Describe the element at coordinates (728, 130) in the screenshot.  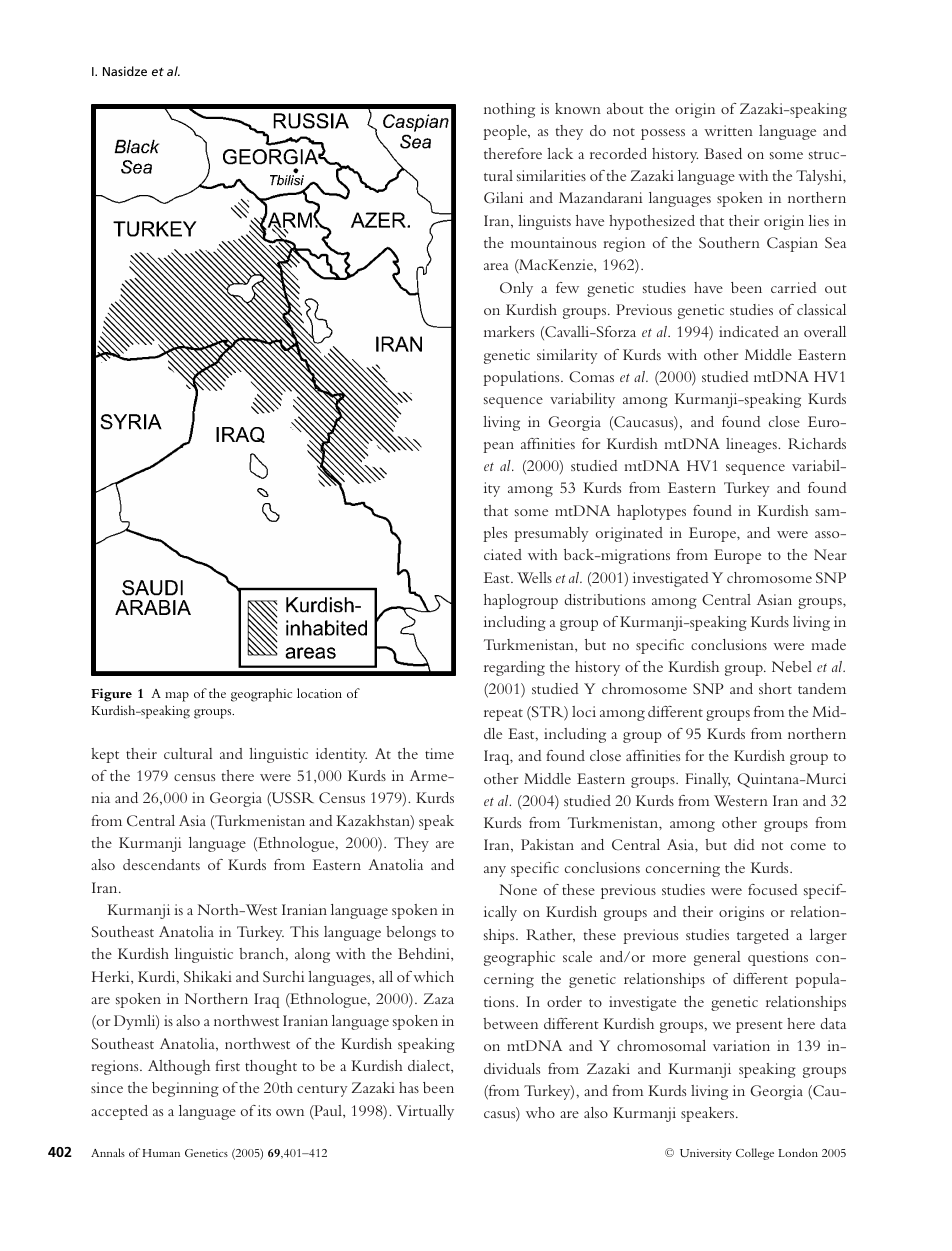
I see `written` at that location.
